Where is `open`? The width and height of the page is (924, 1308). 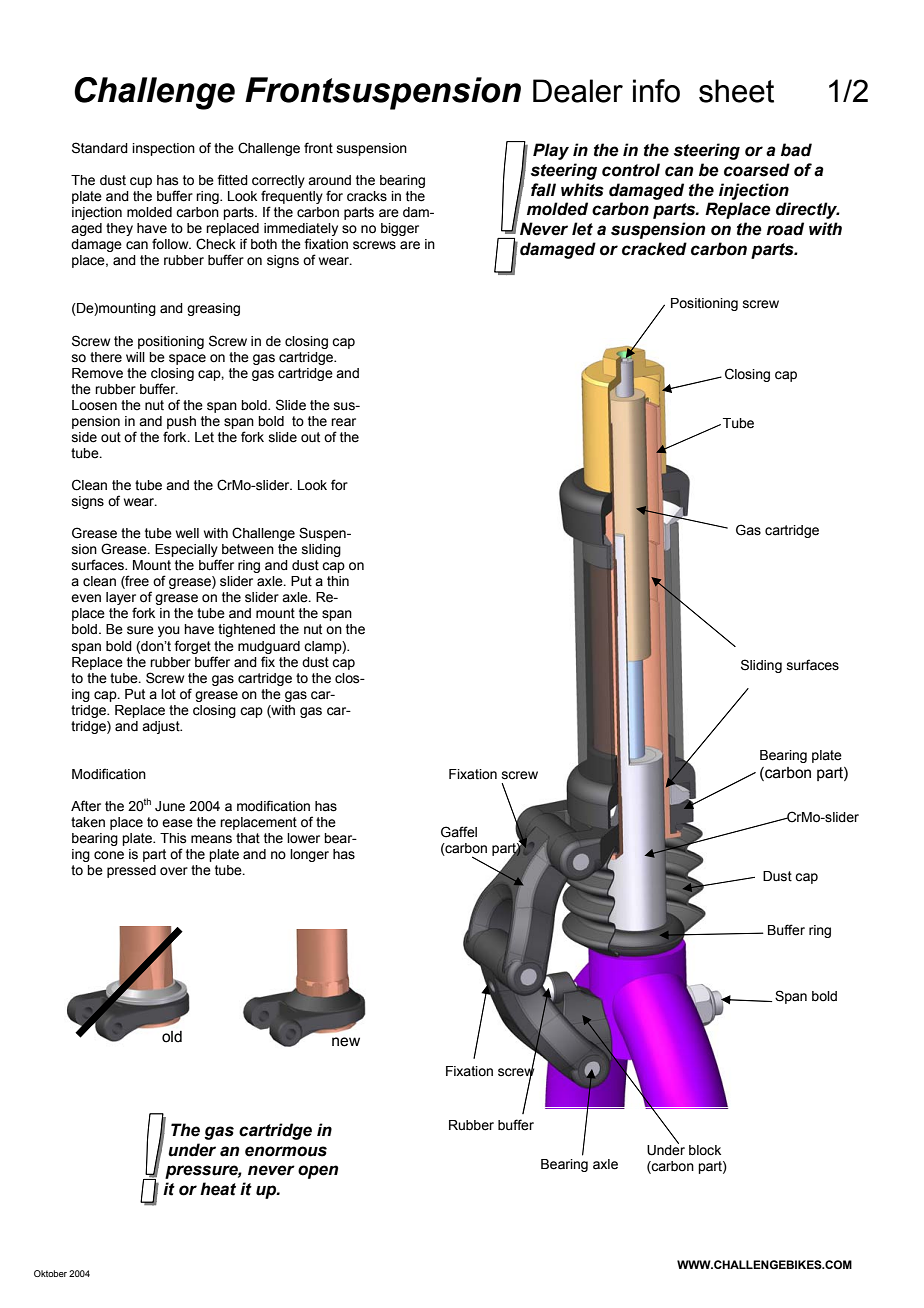
open is located at coordinates (318, 1172).
